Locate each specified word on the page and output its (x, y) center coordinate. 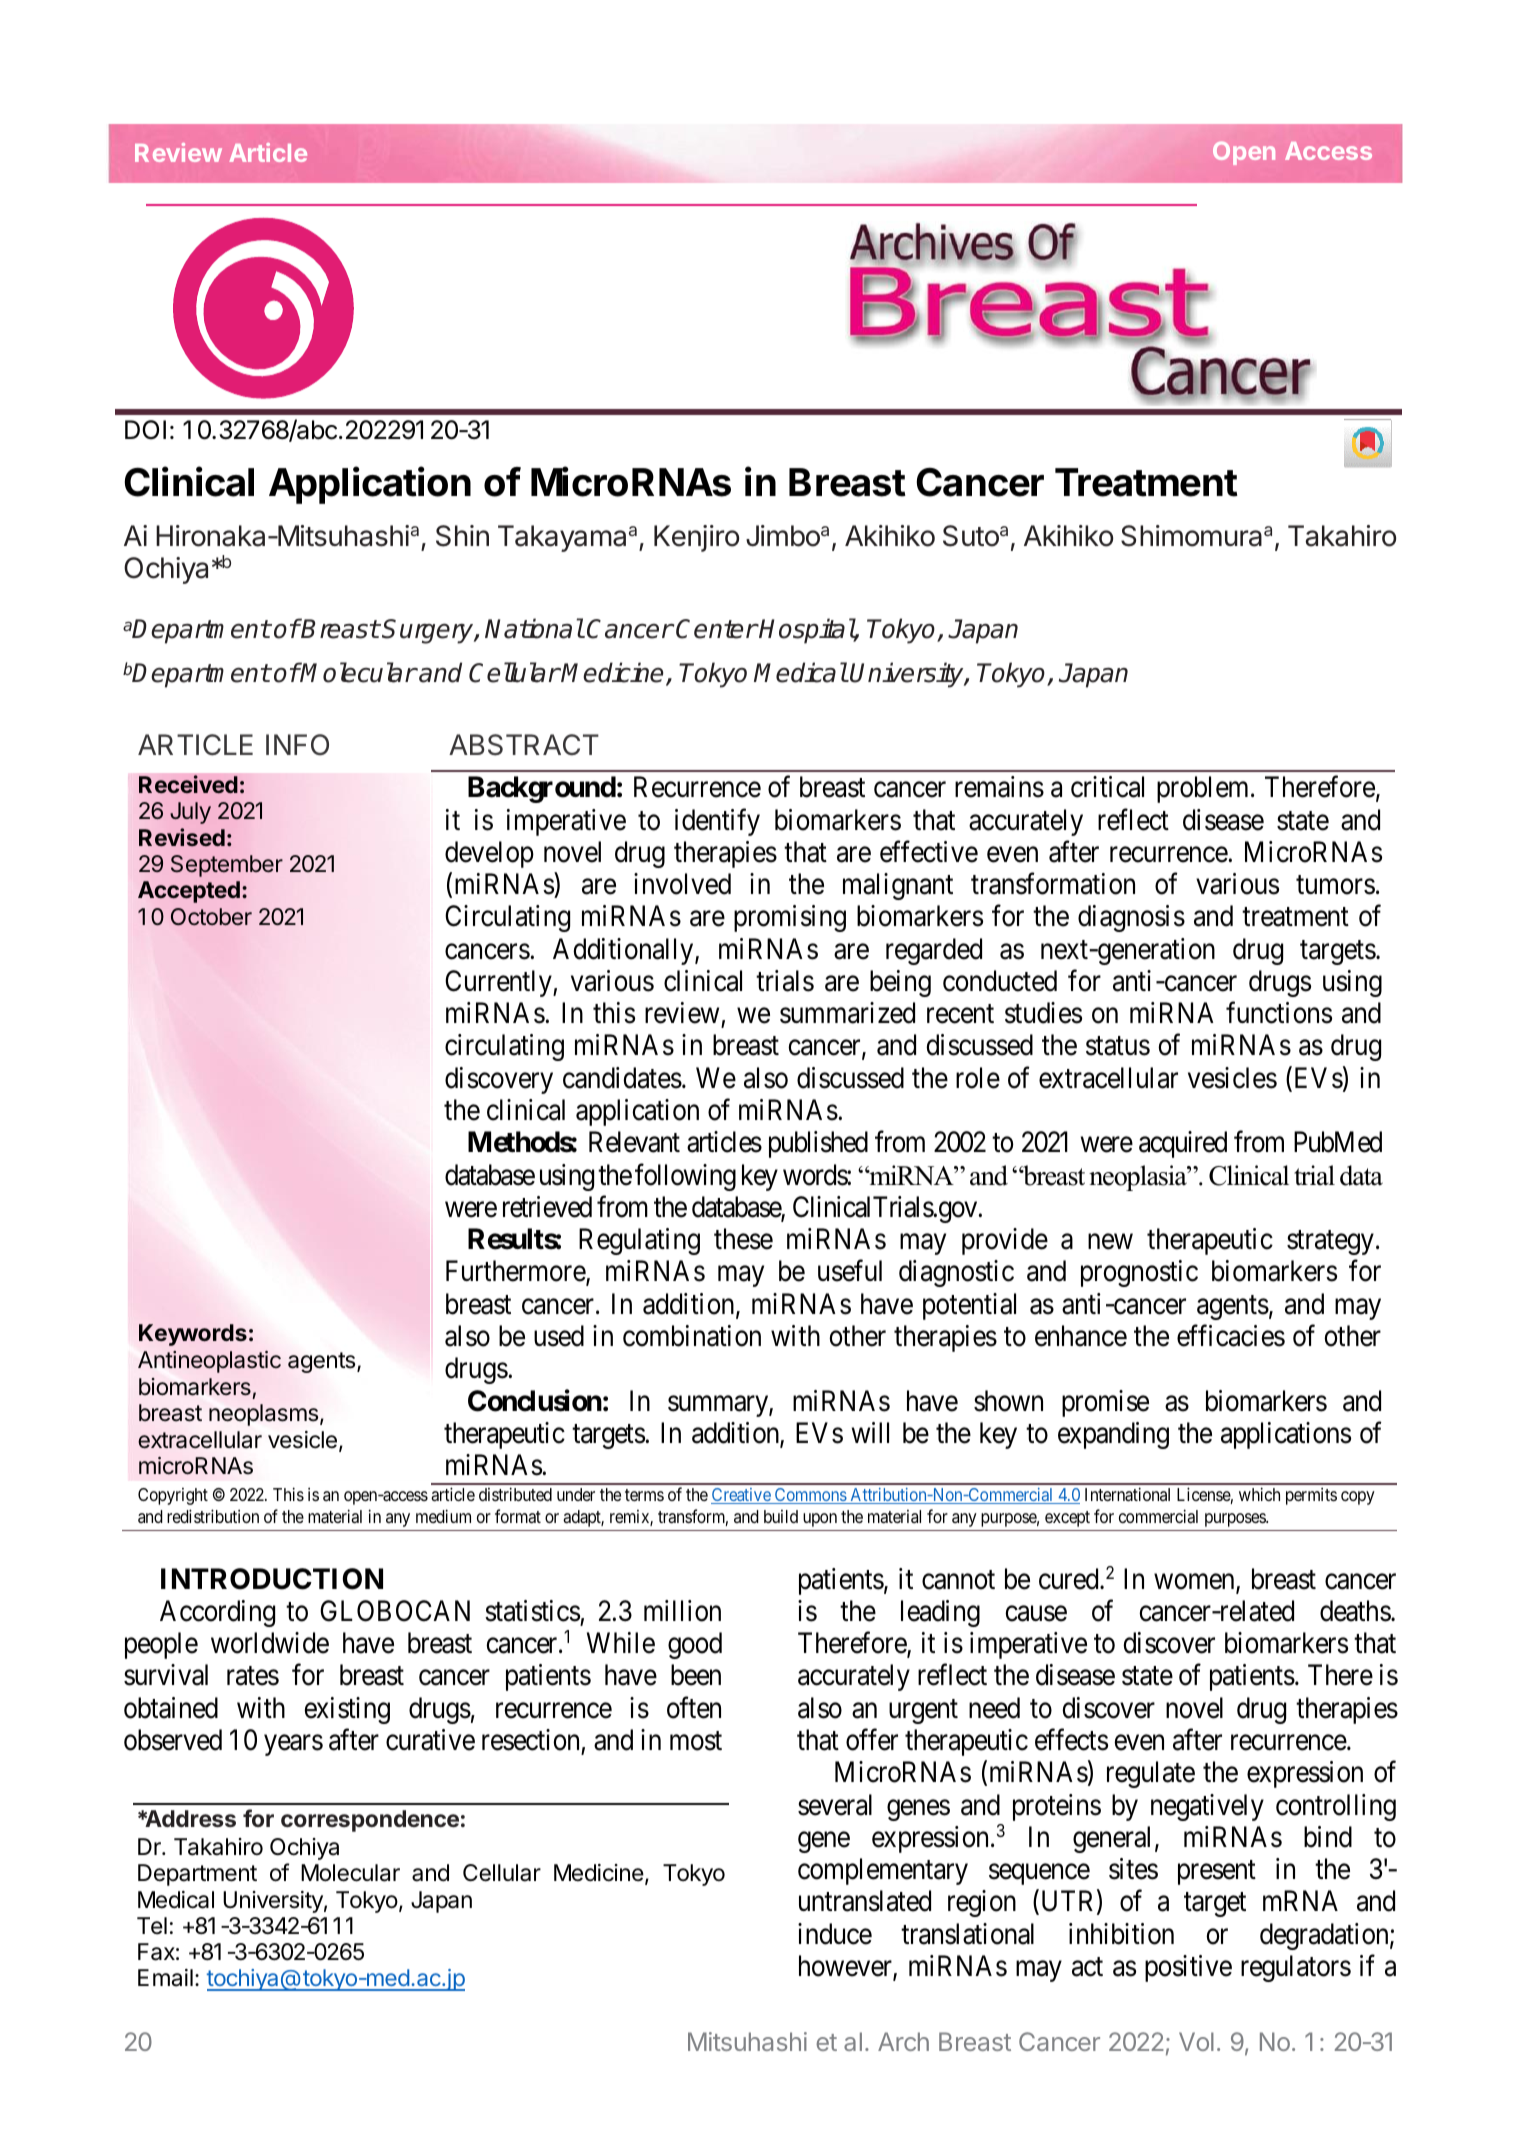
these (743, 1239)
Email (165, 1978)
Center (716, 629)
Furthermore (516, 1272)
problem (1204, 789)
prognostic (1139, 1273)
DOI (145, 430)
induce (835, 1934)
